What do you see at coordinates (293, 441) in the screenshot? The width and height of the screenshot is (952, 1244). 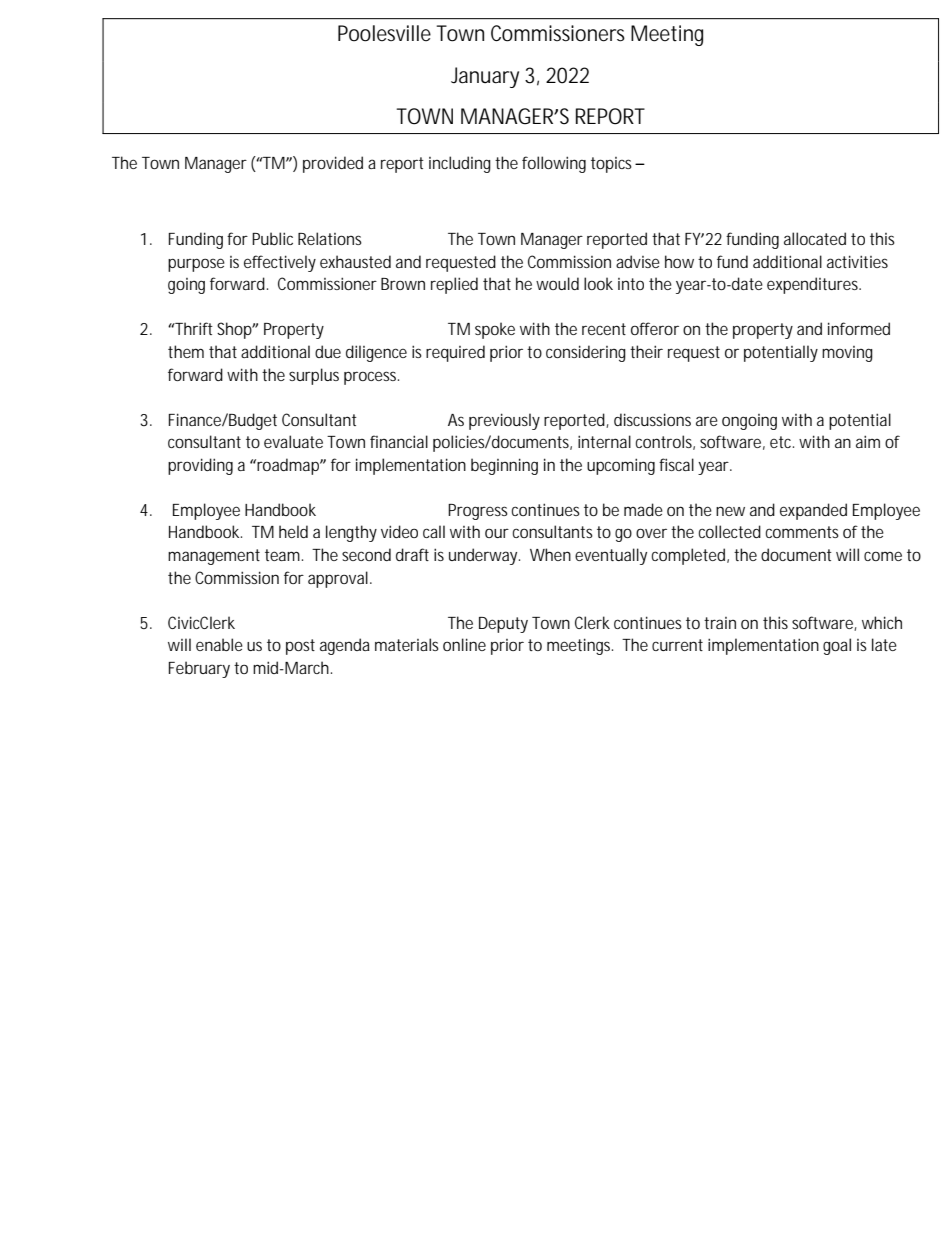 I see `evaluate` at bounding box center [293, 441].
